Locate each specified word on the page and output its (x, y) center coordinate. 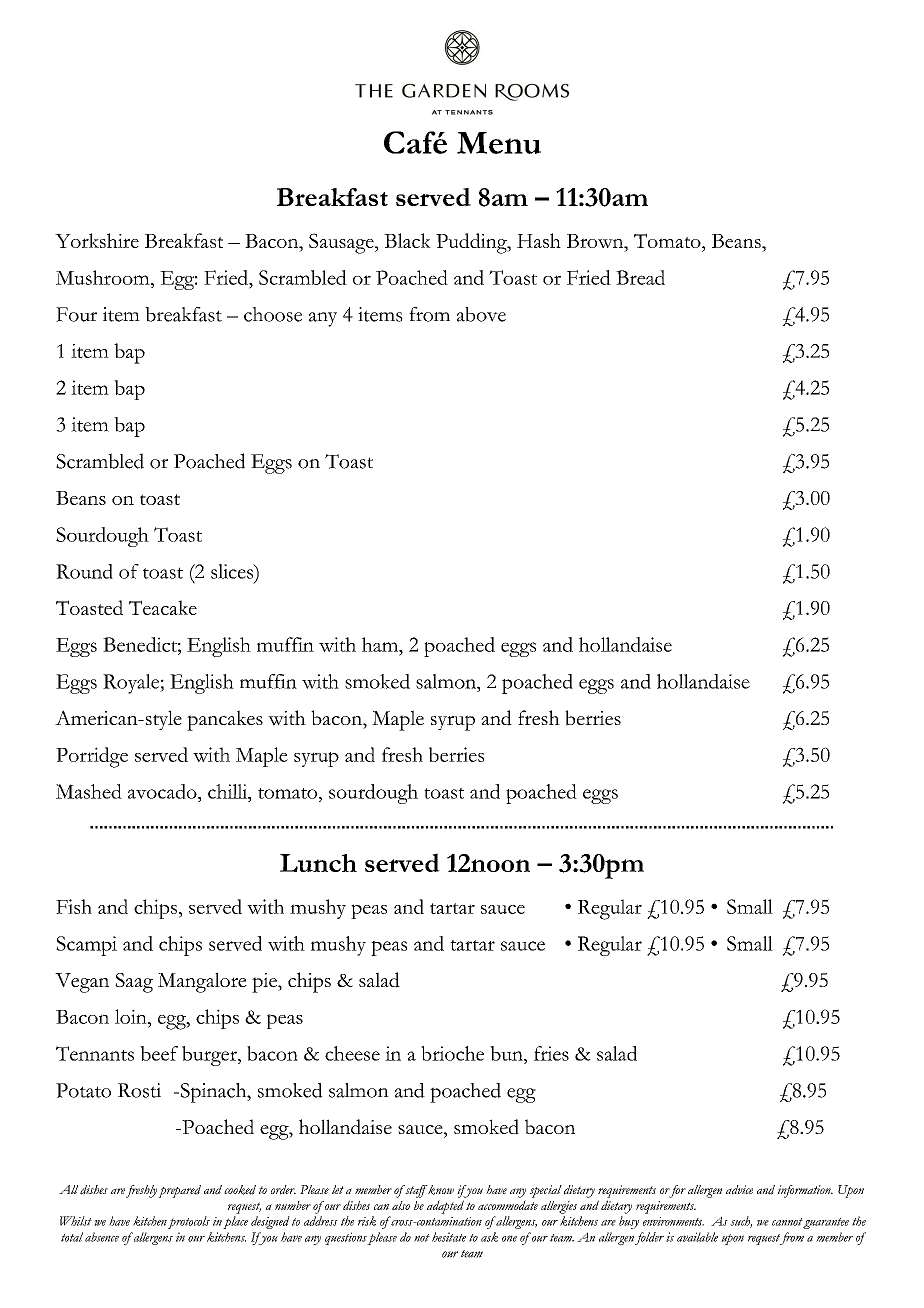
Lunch (318, 863)
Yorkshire (97, 240)
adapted (445, 1207)
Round (84, 571)
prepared (179, 1191)
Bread (640, 277)
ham (381, 644)
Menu (499, 143)
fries (551, 1053)
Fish (74, 906)
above (481, 314)
